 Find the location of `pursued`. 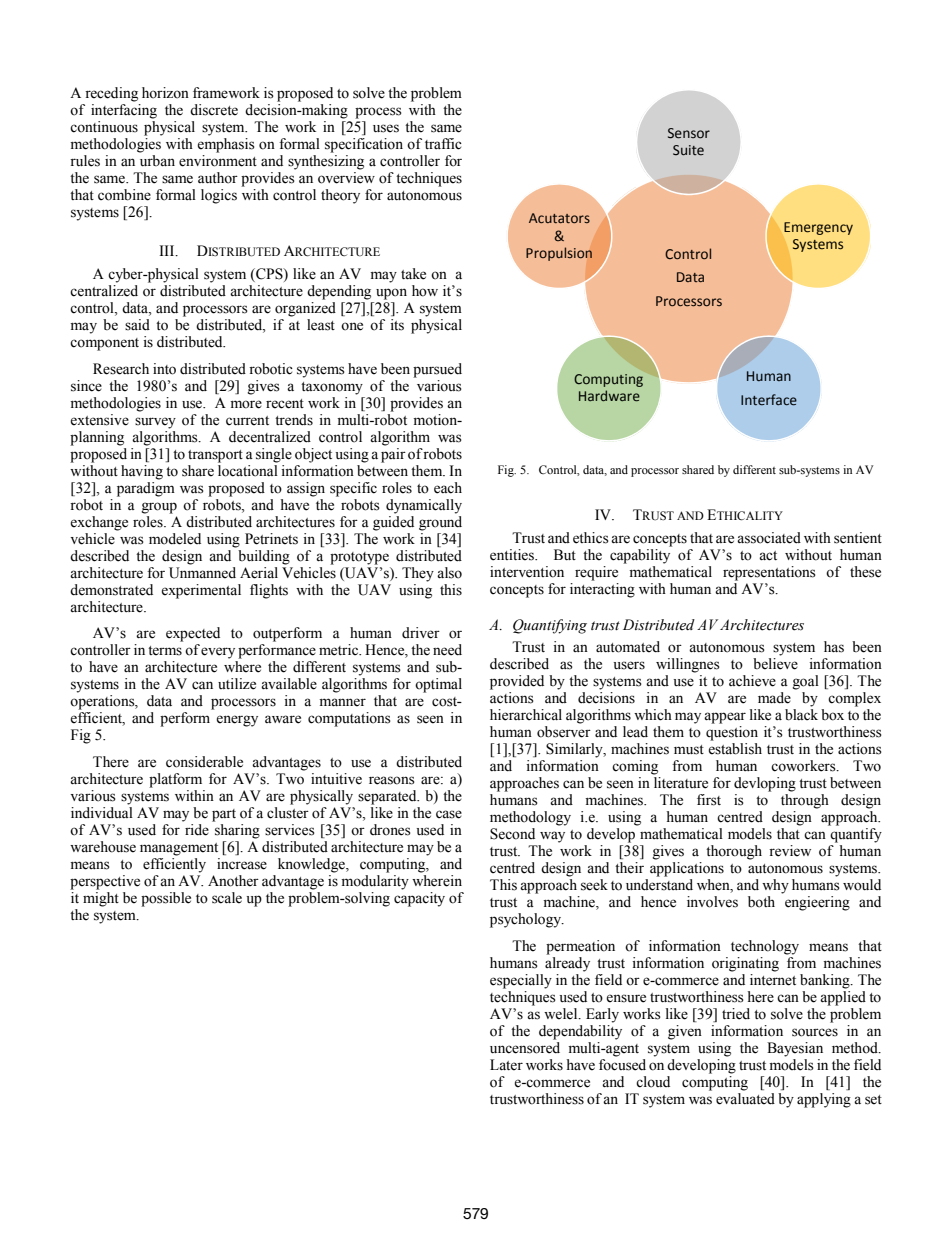

pursued is located at coordinates (437, 370).
